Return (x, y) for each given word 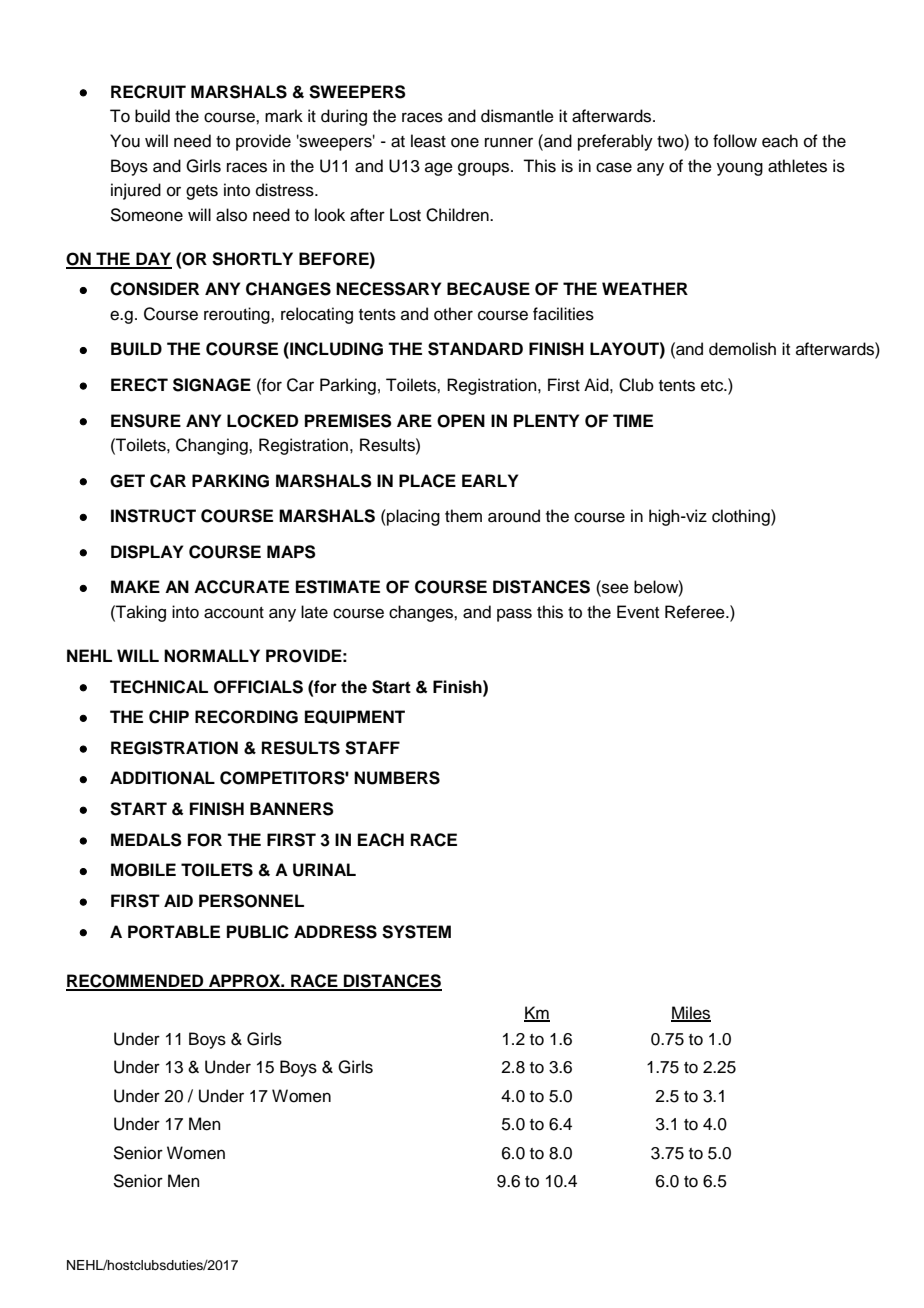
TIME (633, 420)
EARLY (490, 480)
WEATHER (645, 288)
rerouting (238, 315)
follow (735, 141)
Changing (213, 446)
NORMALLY (212, 656)
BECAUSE (488, 289)
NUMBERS (397, 778)
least (428, 141)
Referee (696, 612)
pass (514, 615)
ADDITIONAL (162, 778)
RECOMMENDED (136, 982)
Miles (691, 1013)
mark (284, 116)
